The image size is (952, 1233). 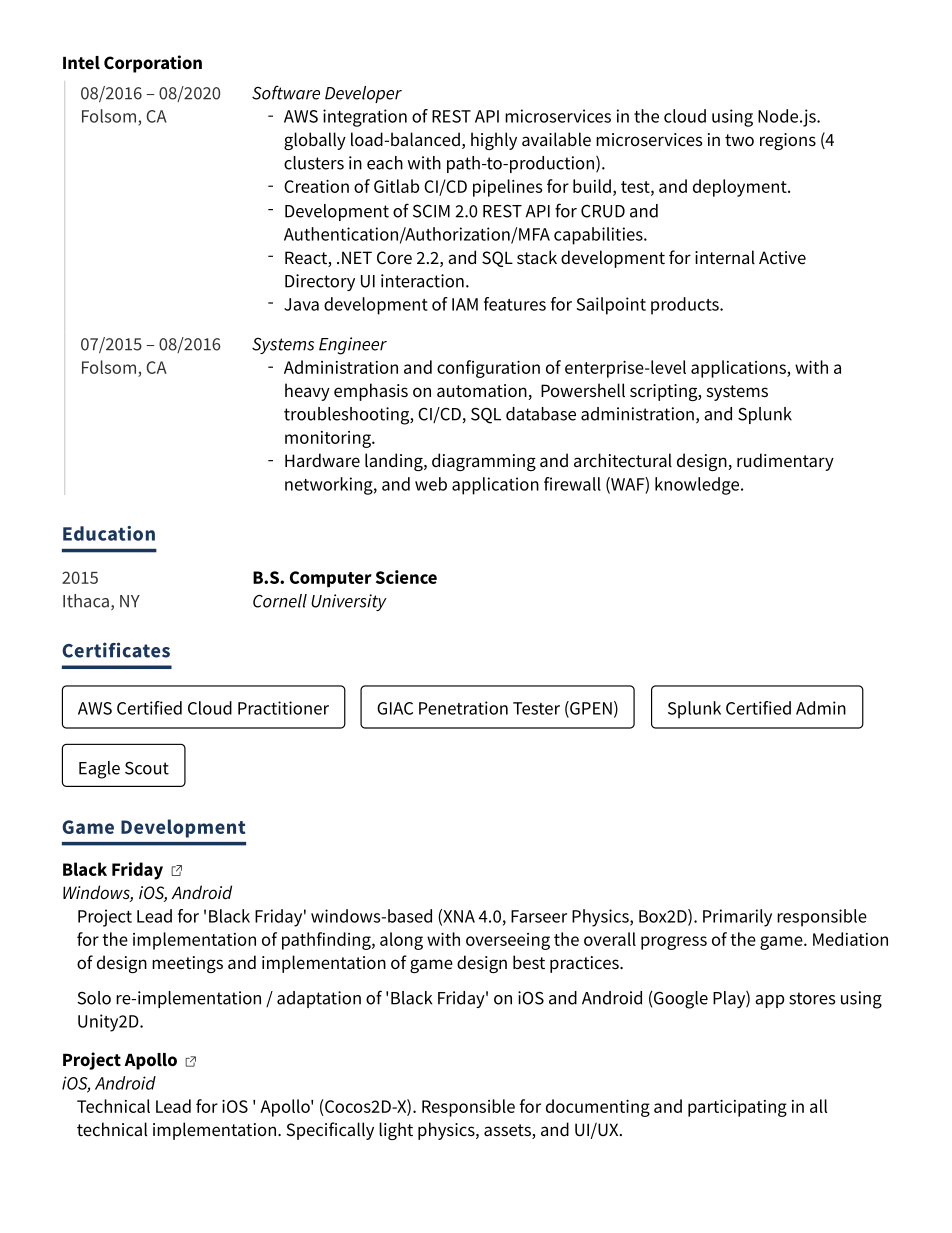 What do you see at coordinates (494, 141) in the image?
I see `highly` at bounding box center [494, 141].
